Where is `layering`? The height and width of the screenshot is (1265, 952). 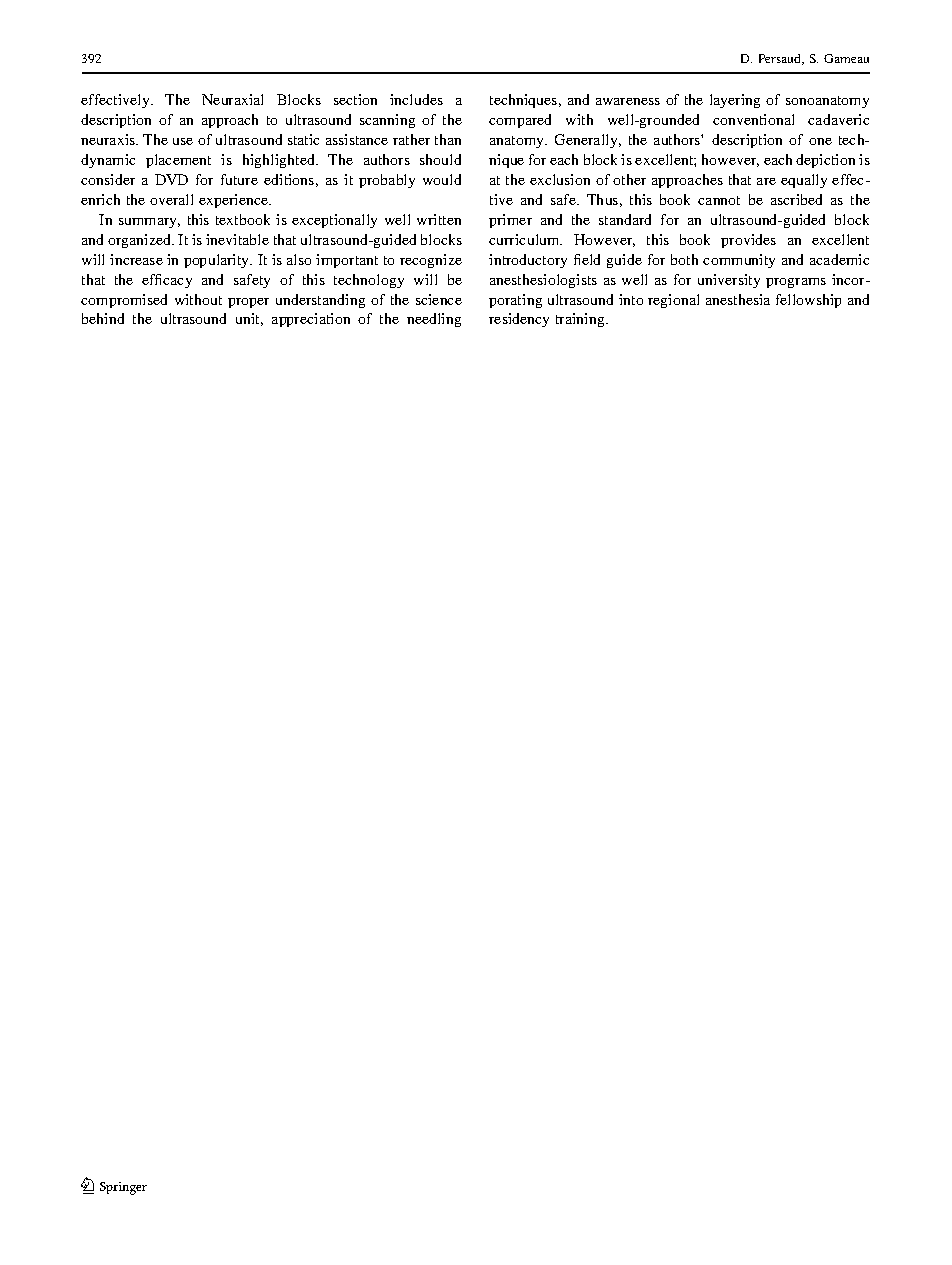 layering is located at coordinates (735, 101).
